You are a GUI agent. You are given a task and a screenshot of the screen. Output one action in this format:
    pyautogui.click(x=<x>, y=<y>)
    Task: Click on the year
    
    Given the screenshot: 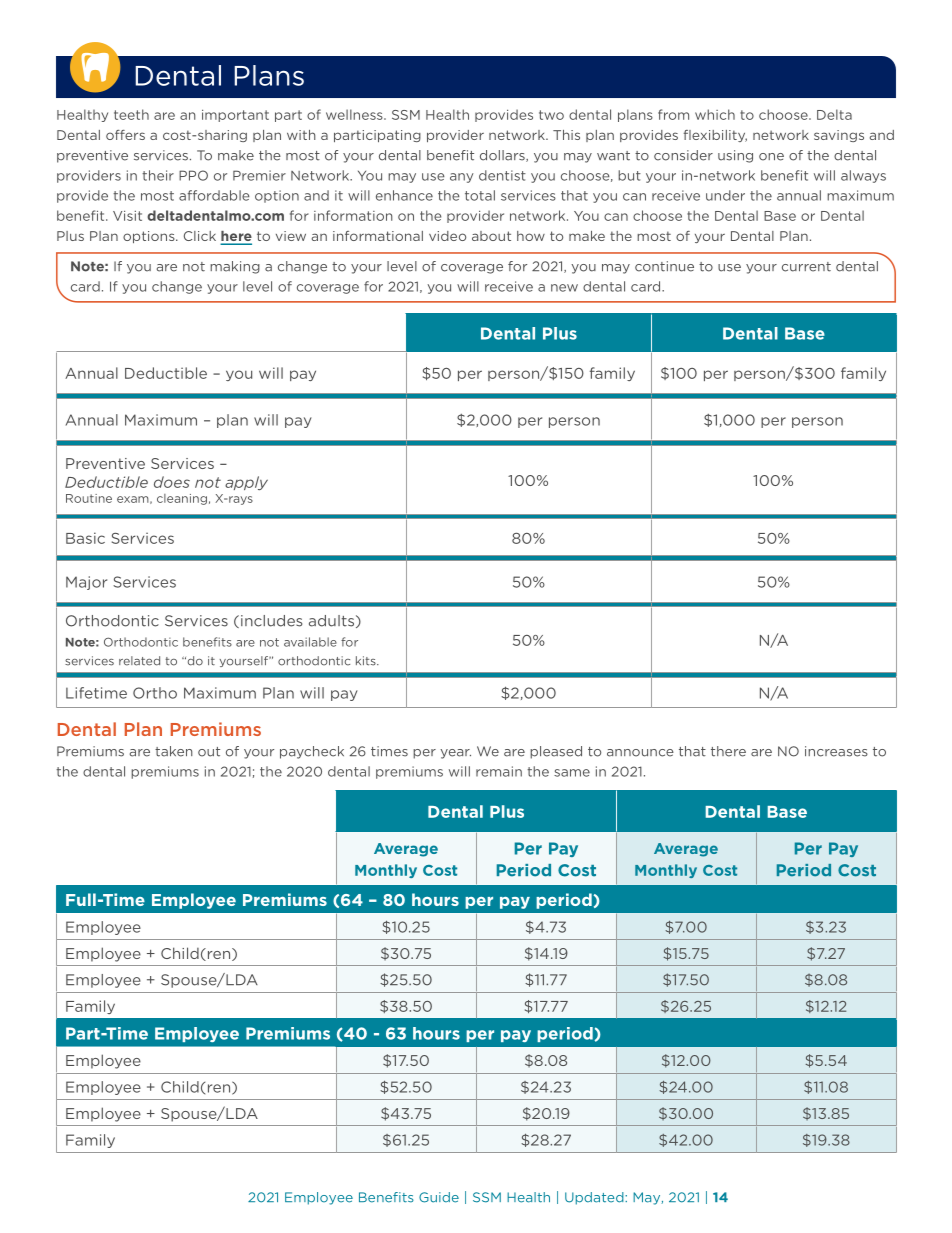 What is the action you would take?
    pyautogui.click(x=455, y=754)
